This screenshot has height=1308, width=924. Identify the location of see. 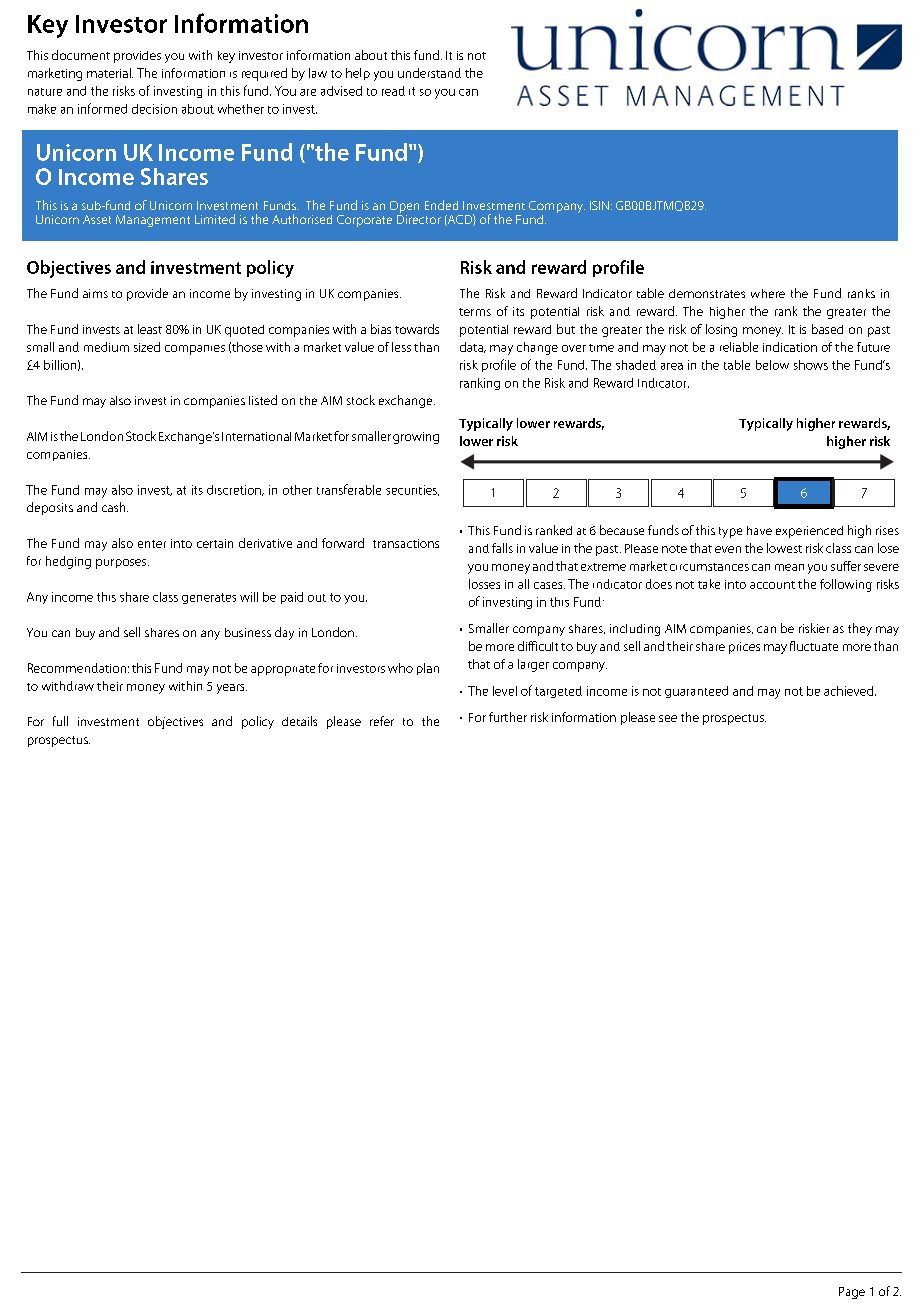
(668, 718).
